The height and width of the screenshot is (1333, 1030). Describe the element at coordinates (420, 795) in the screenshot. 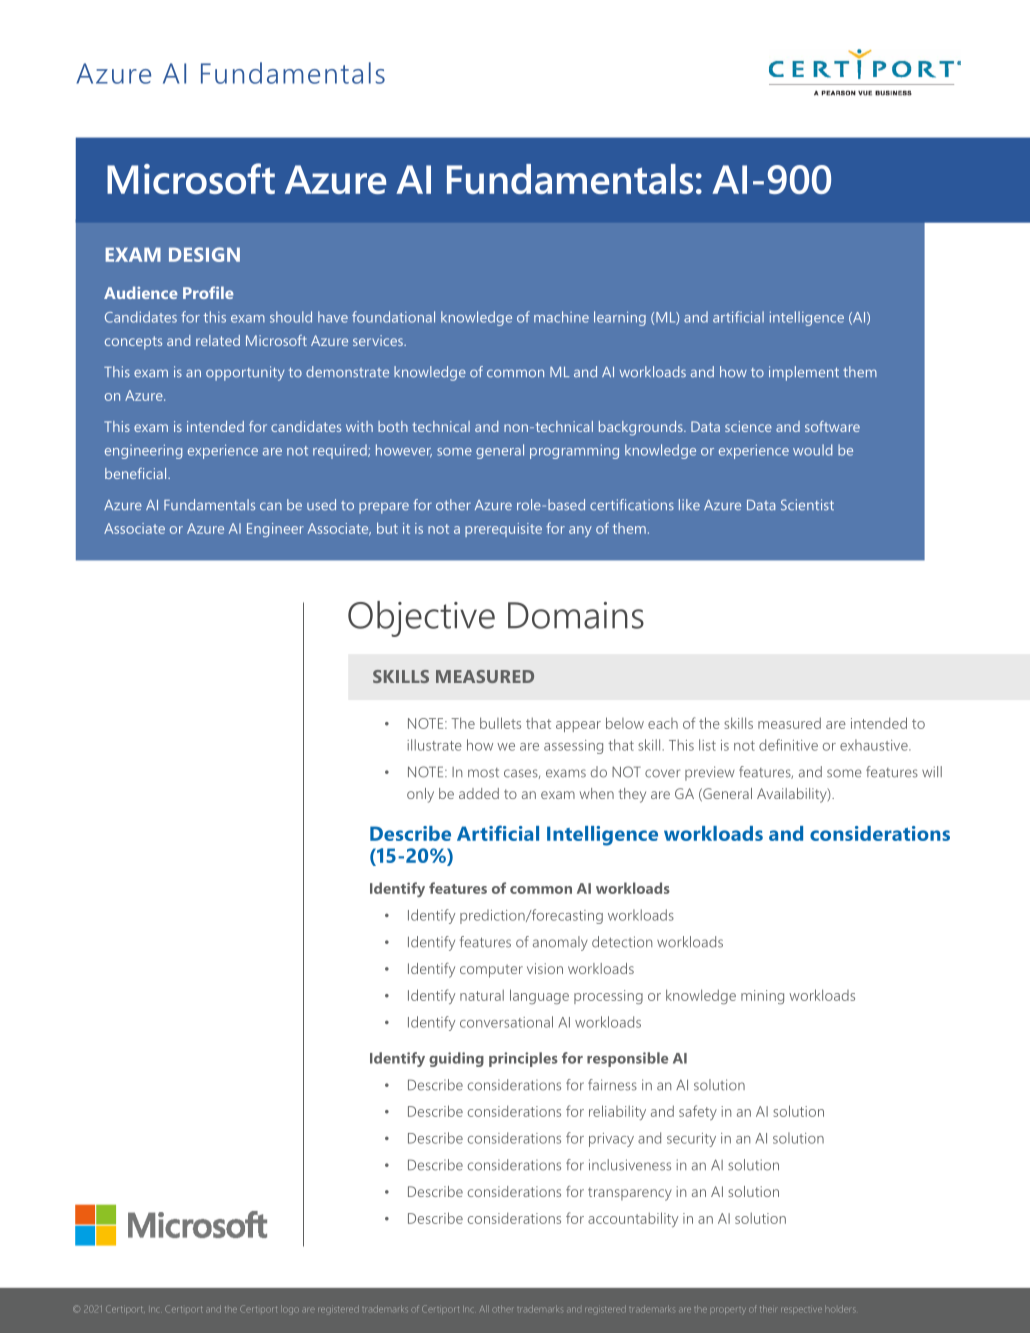

I see `only` at that location.
